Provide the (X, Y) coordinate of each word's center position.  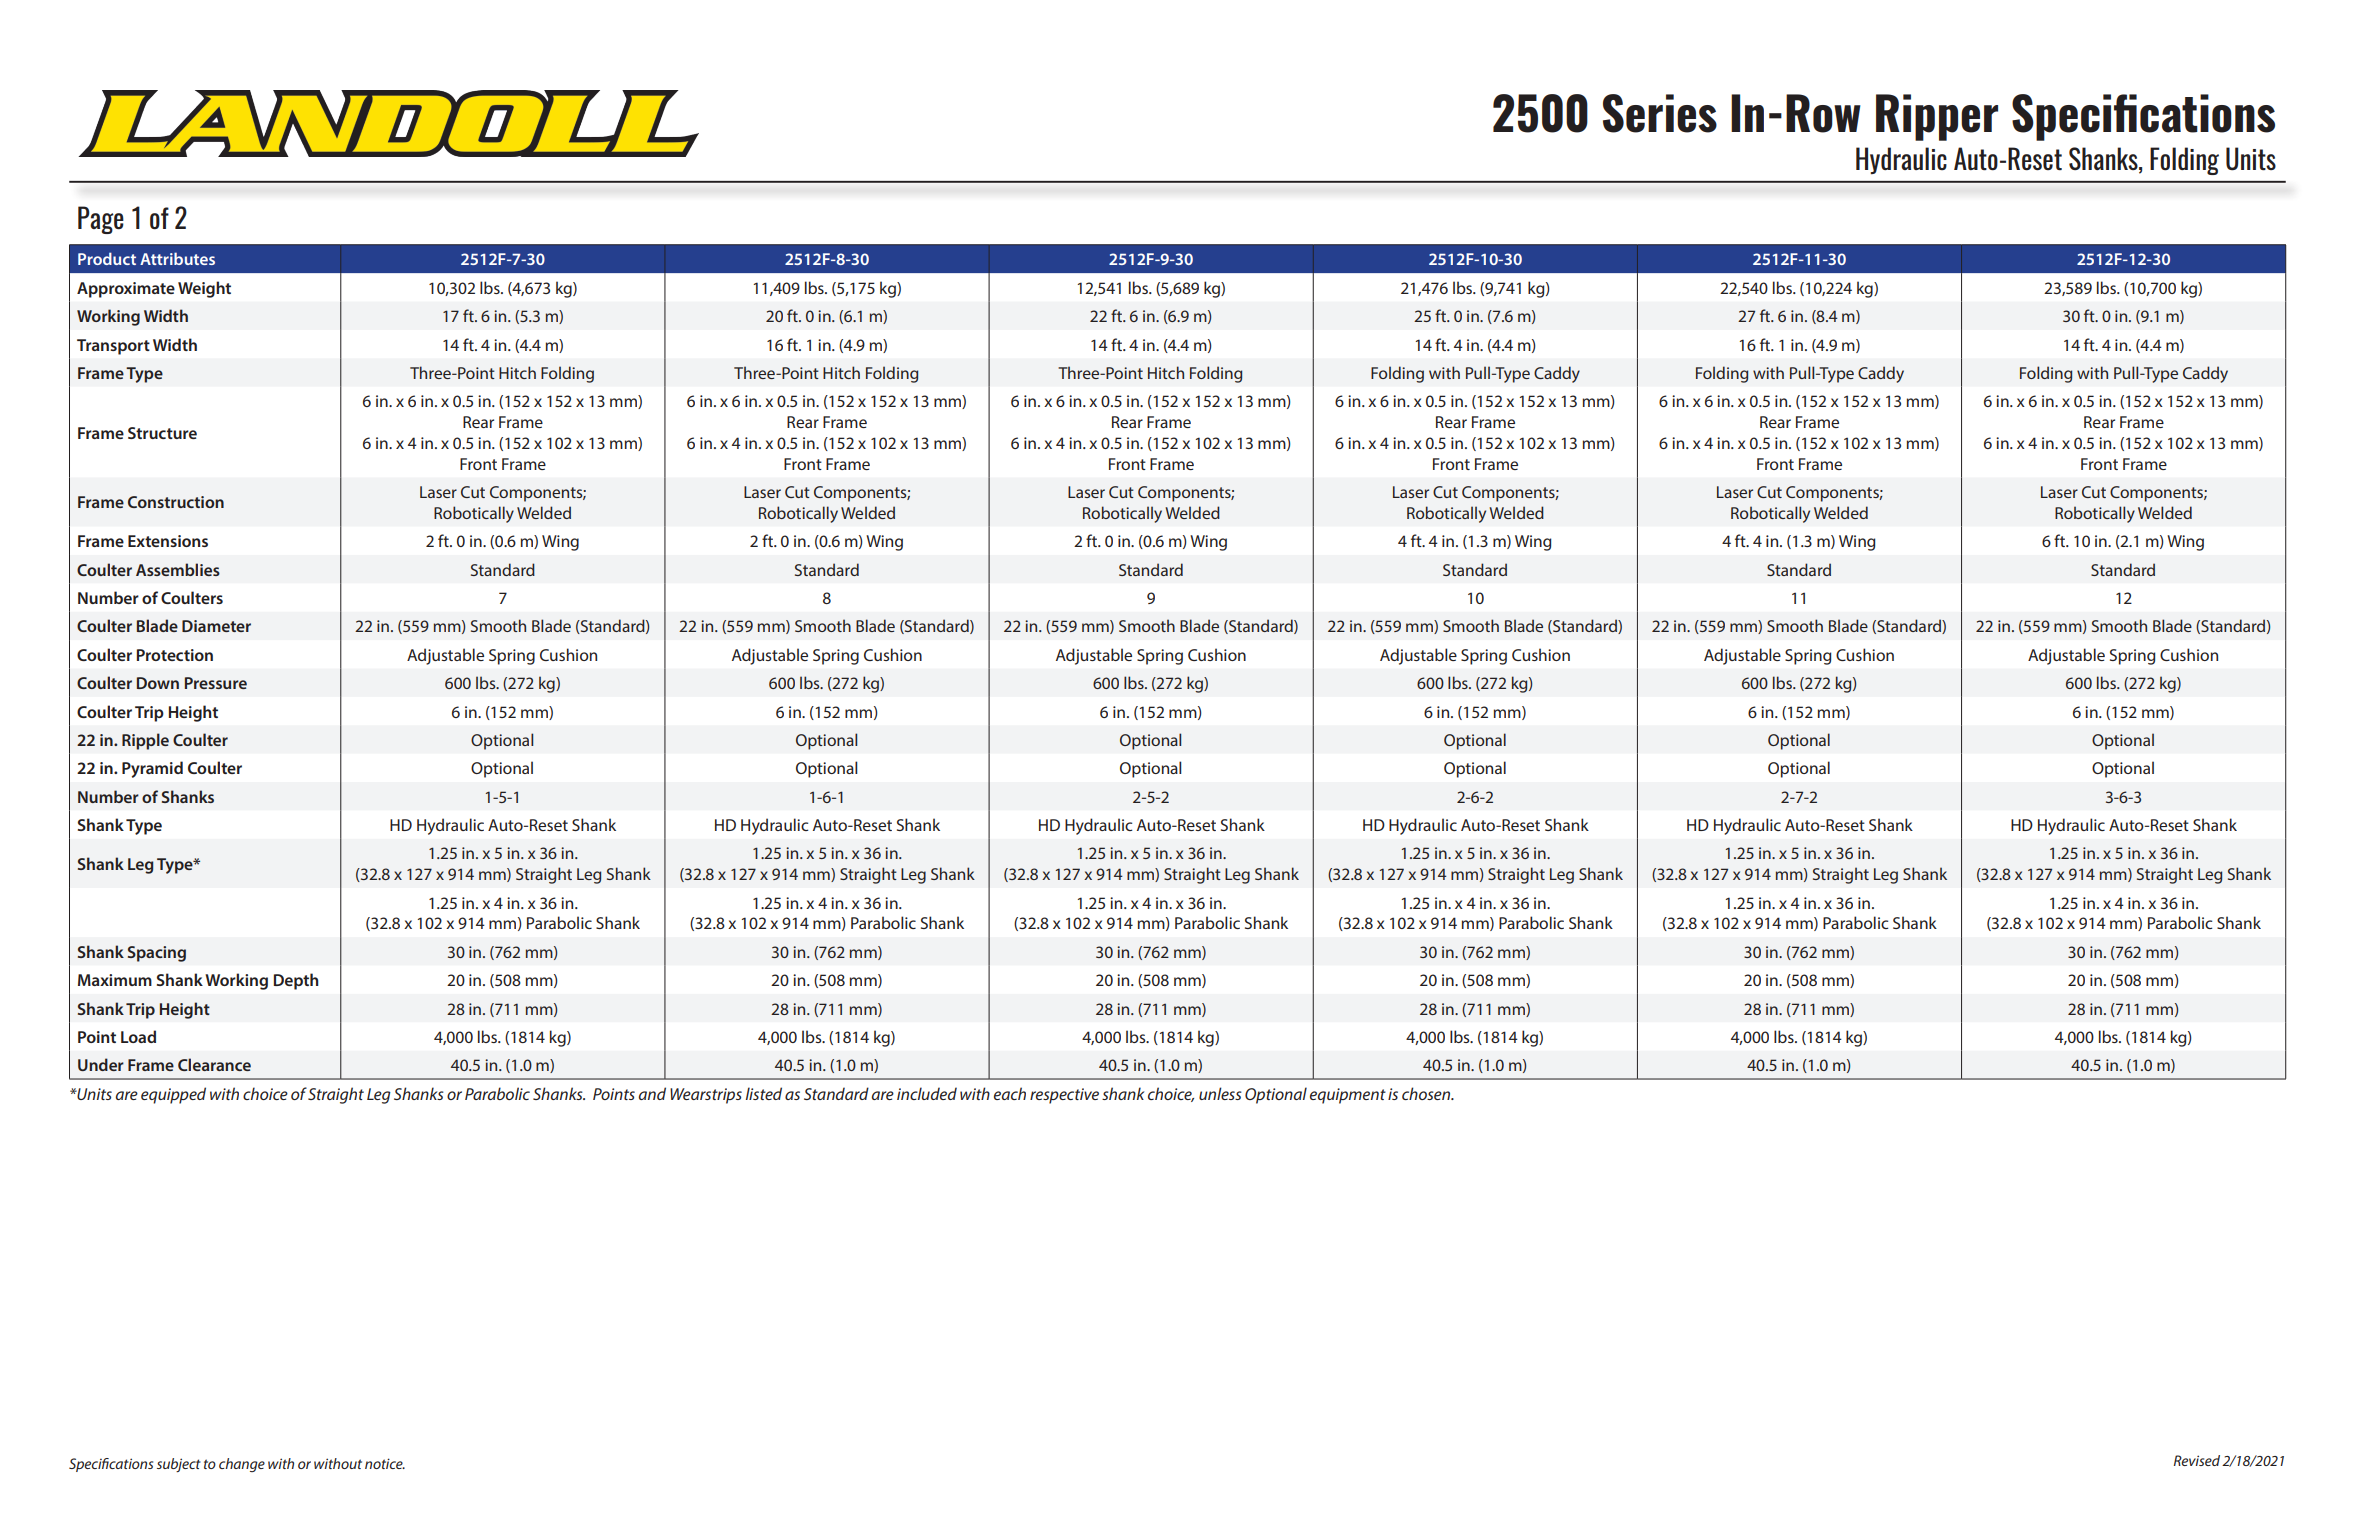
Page (101, 220)
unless (1220, 1093)
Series (1660, 113)
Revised (2197, 1460)
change (242, 1465)
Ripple (145, 741)
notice (385, 1463)
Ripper (1937, 117)
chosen (1427, 1093)
